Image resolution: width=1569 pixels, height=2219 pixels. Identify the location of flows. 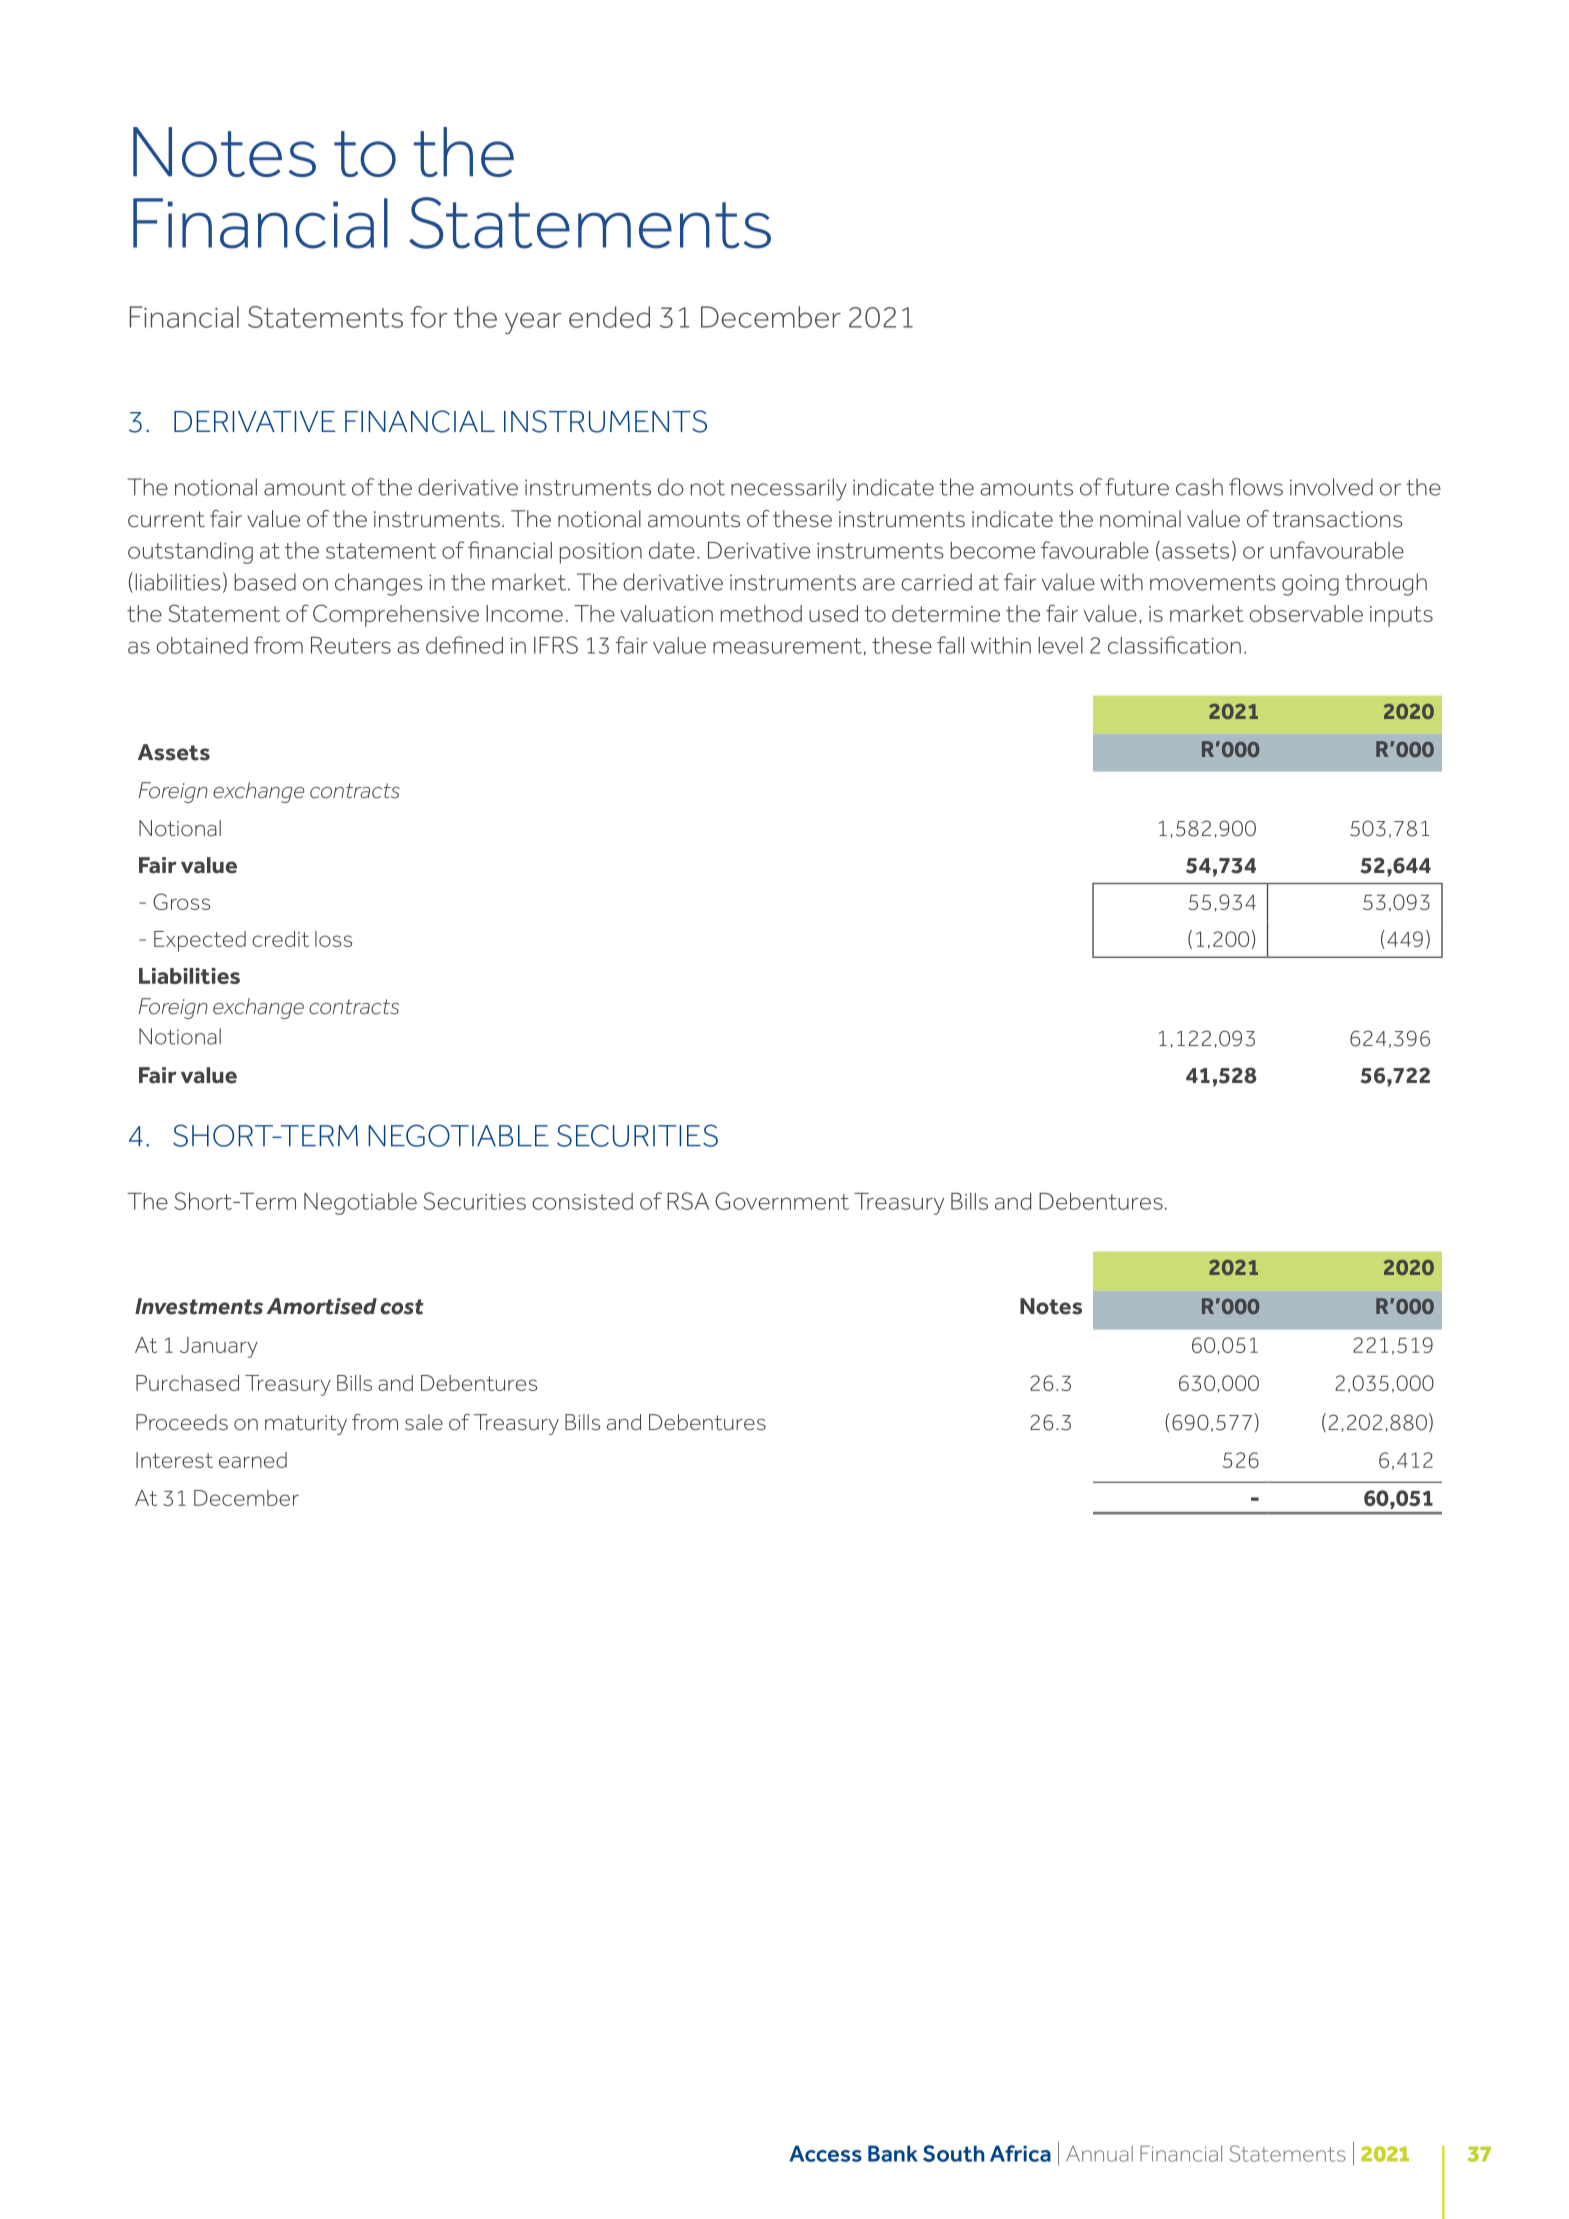
(1256, 487).
